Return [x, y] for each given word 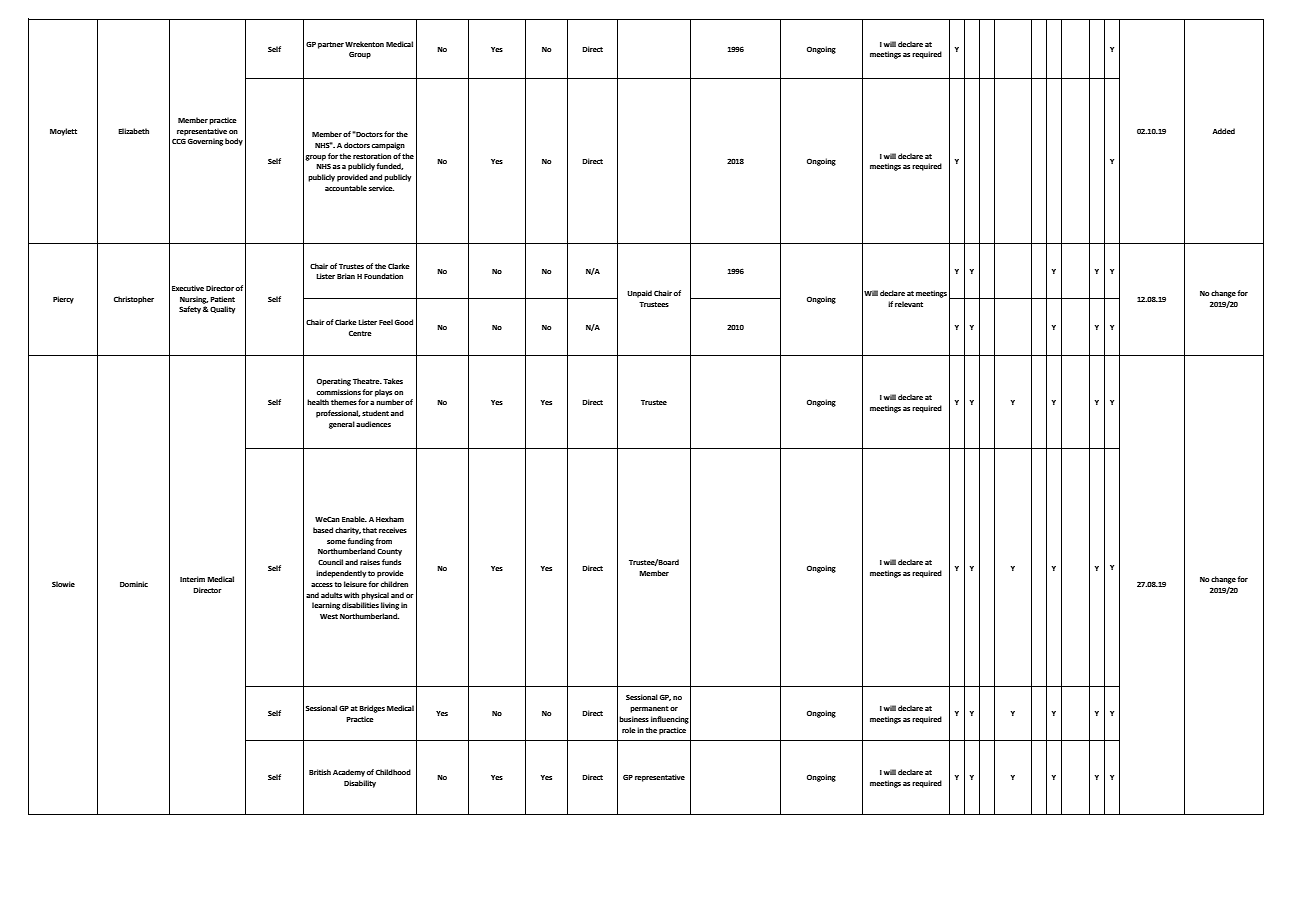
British [320, 772]
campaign [388, 146]
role [629, 730]
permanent [649, 709]
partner [331, 45]
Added [1223, 131]
